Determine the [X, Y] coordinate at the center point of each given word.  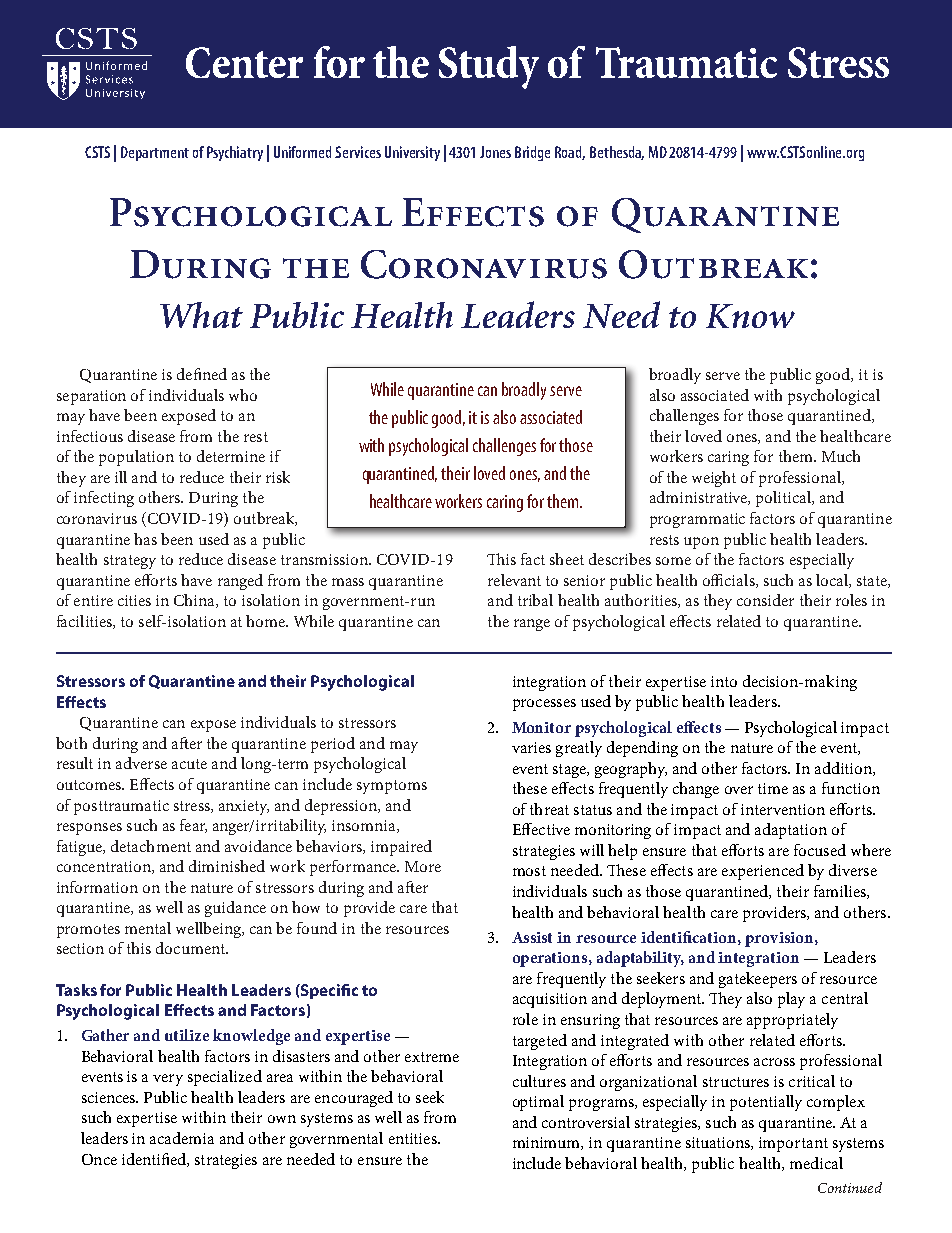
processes [544, 705]
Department [155, 153]
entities [414, 1138]
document [192, 948]
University [412, 153]
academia [182, 1138]
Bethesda [617, 153]
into [724, 681]
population [136, 458]
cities [134, 600]
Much [841, 456]
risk [278, 477]
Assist [532, 937]
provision [780, 939]
